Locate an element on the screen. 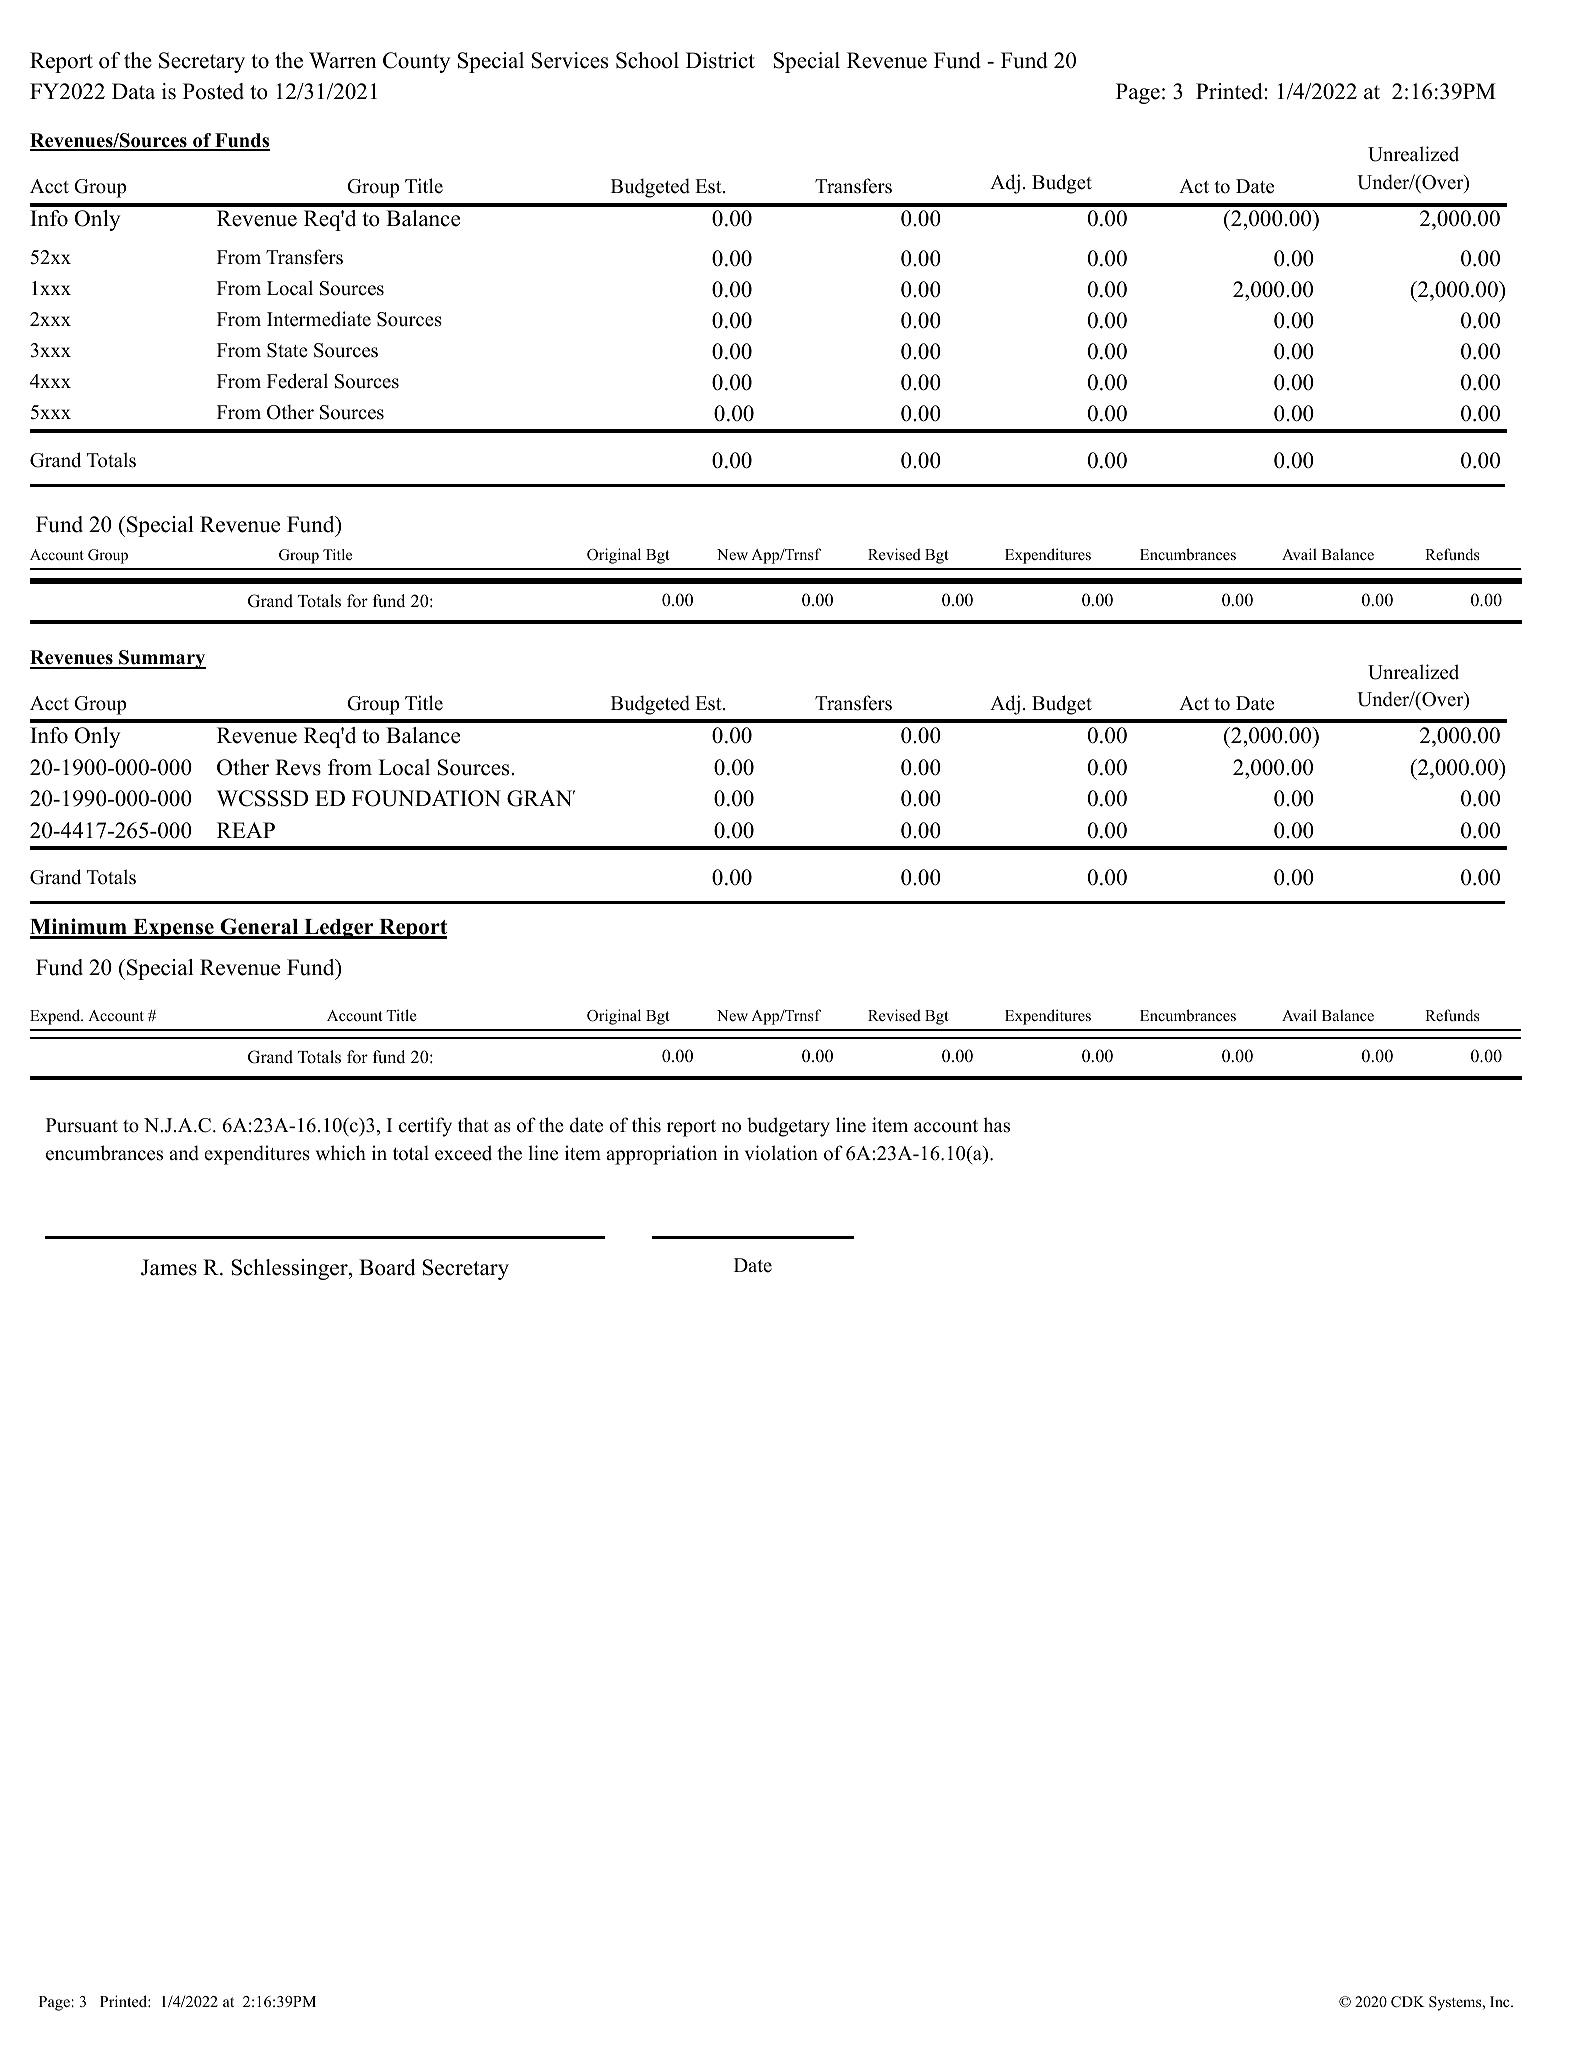  Board is located at coordinates (387, 1267).
